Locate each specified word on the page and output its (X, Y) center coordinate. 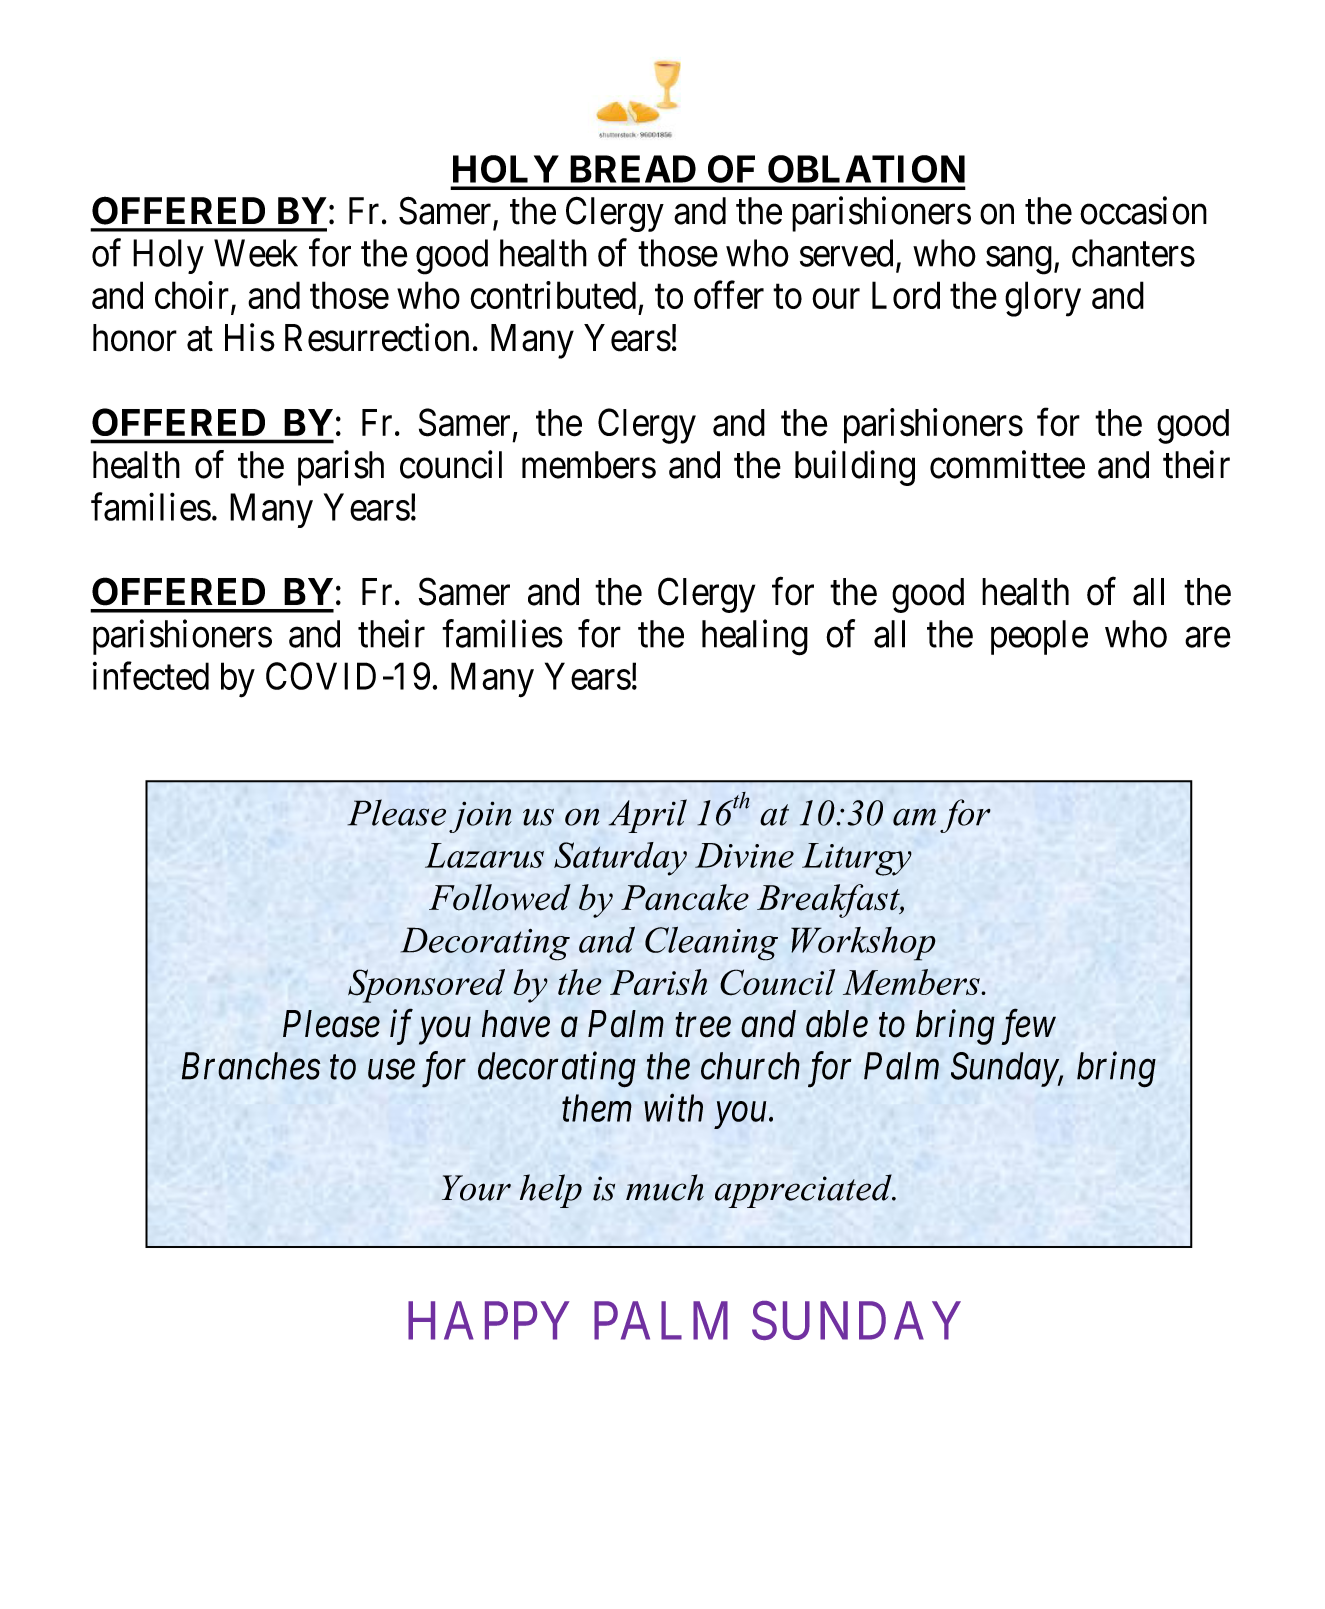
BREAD (633, 169)
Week (256, 253)
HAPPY (488, 1321)
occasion (1143, 210)
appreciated (804, 1191)
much (665, 1187)
